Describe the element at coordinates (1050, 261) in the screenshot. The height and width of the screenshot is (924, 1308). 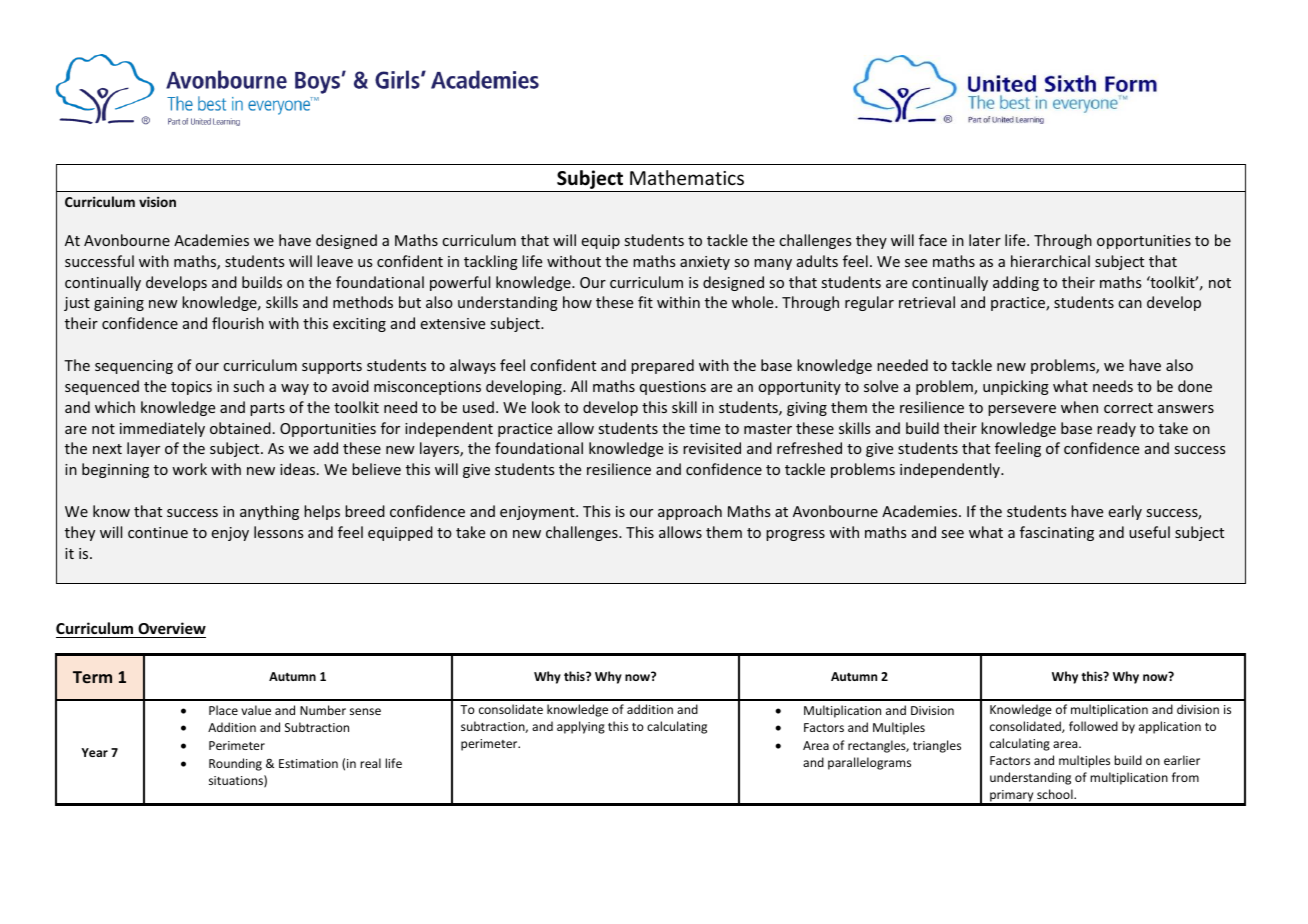
I see `hierarchical` at that location.
